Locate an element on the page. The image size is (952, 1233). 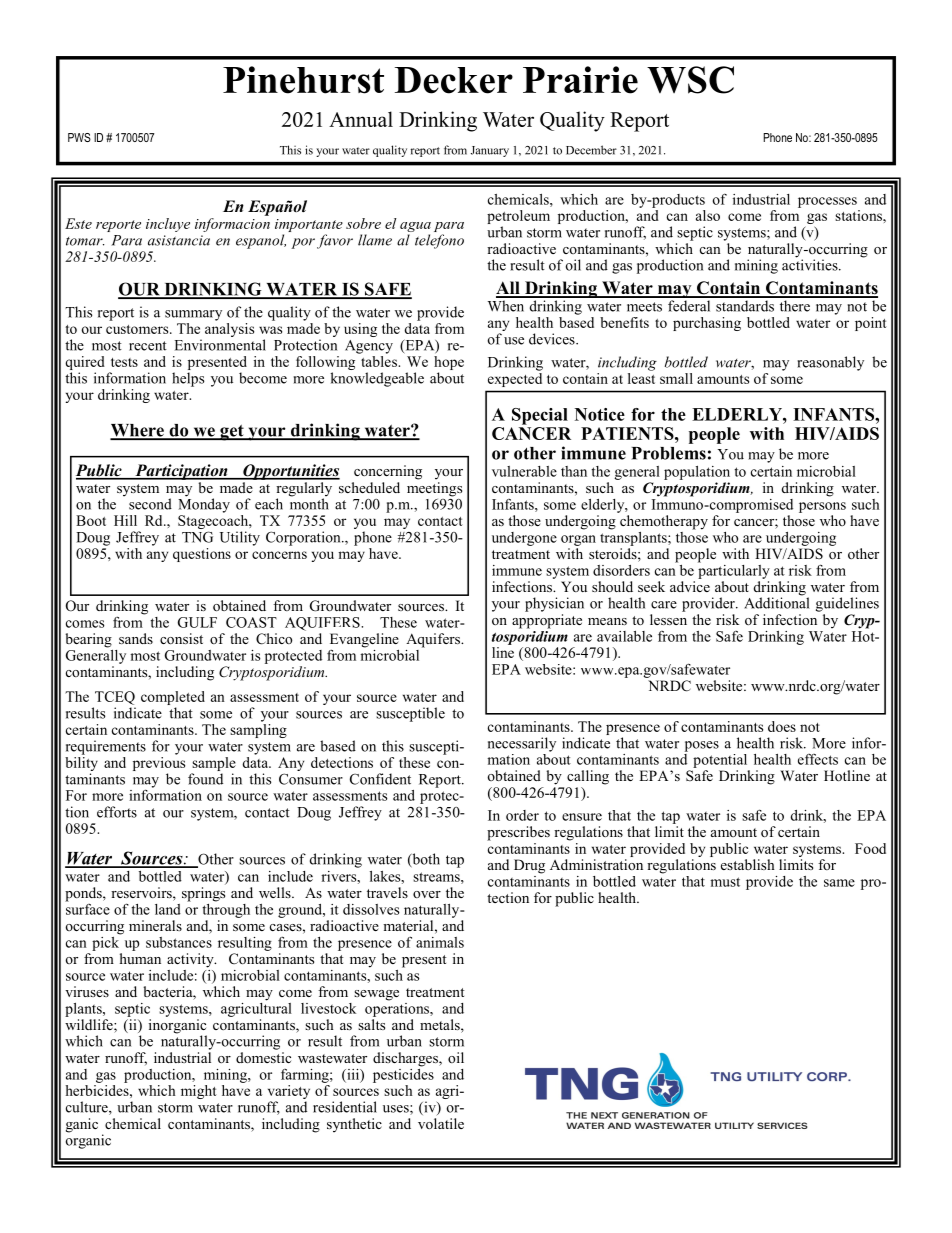
vulnerable is located at coordinates (524, 471).
